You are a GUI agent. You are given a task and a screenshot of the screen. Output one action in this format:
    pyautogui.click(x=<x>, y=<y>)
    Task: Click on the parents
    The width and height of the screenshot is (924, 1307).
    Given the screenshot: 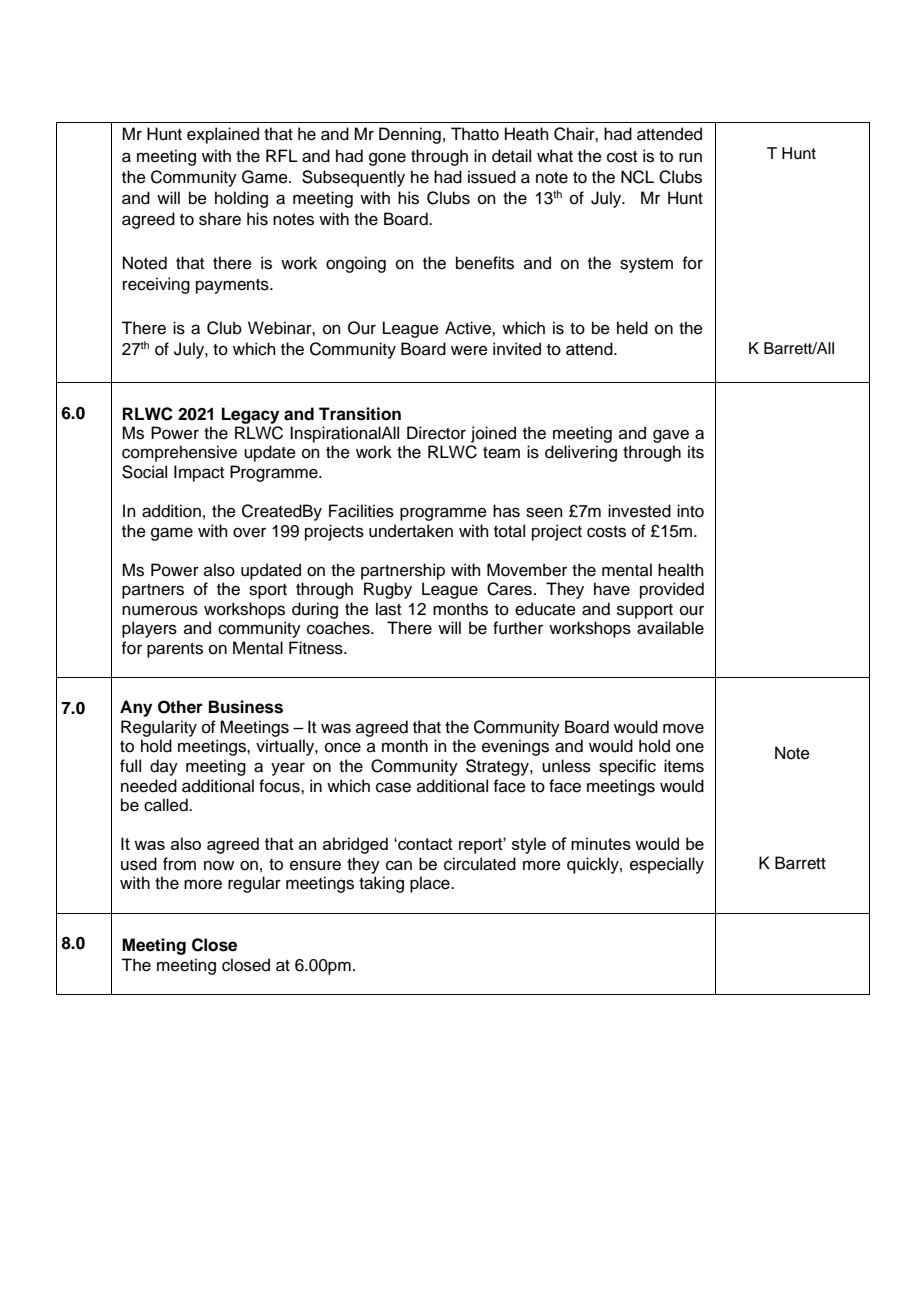 What is the action you would take?
    pyautogui.click(x=175, y=650)
